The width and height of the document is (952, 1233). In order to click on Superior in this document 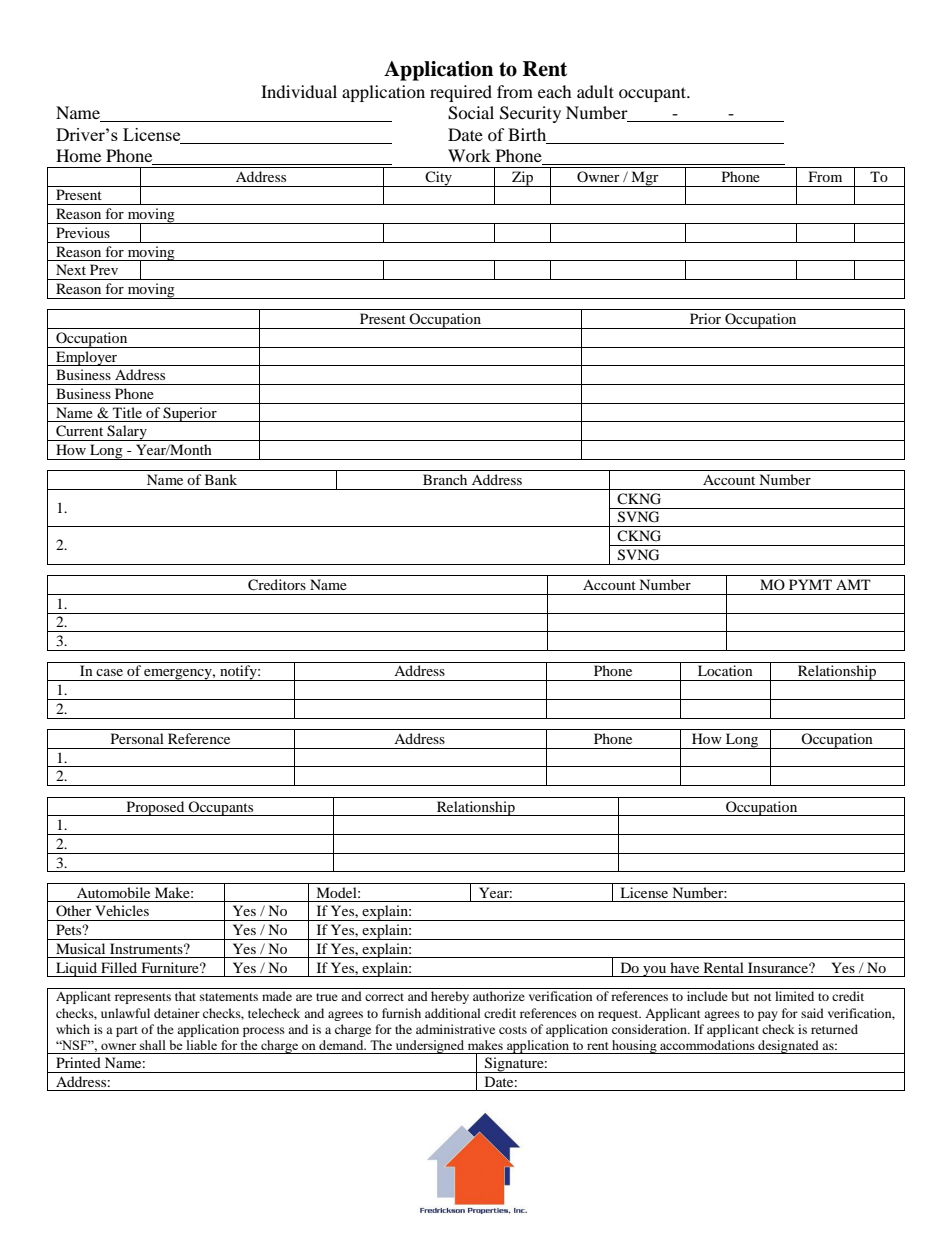, I will do `click(190, 414)`.
